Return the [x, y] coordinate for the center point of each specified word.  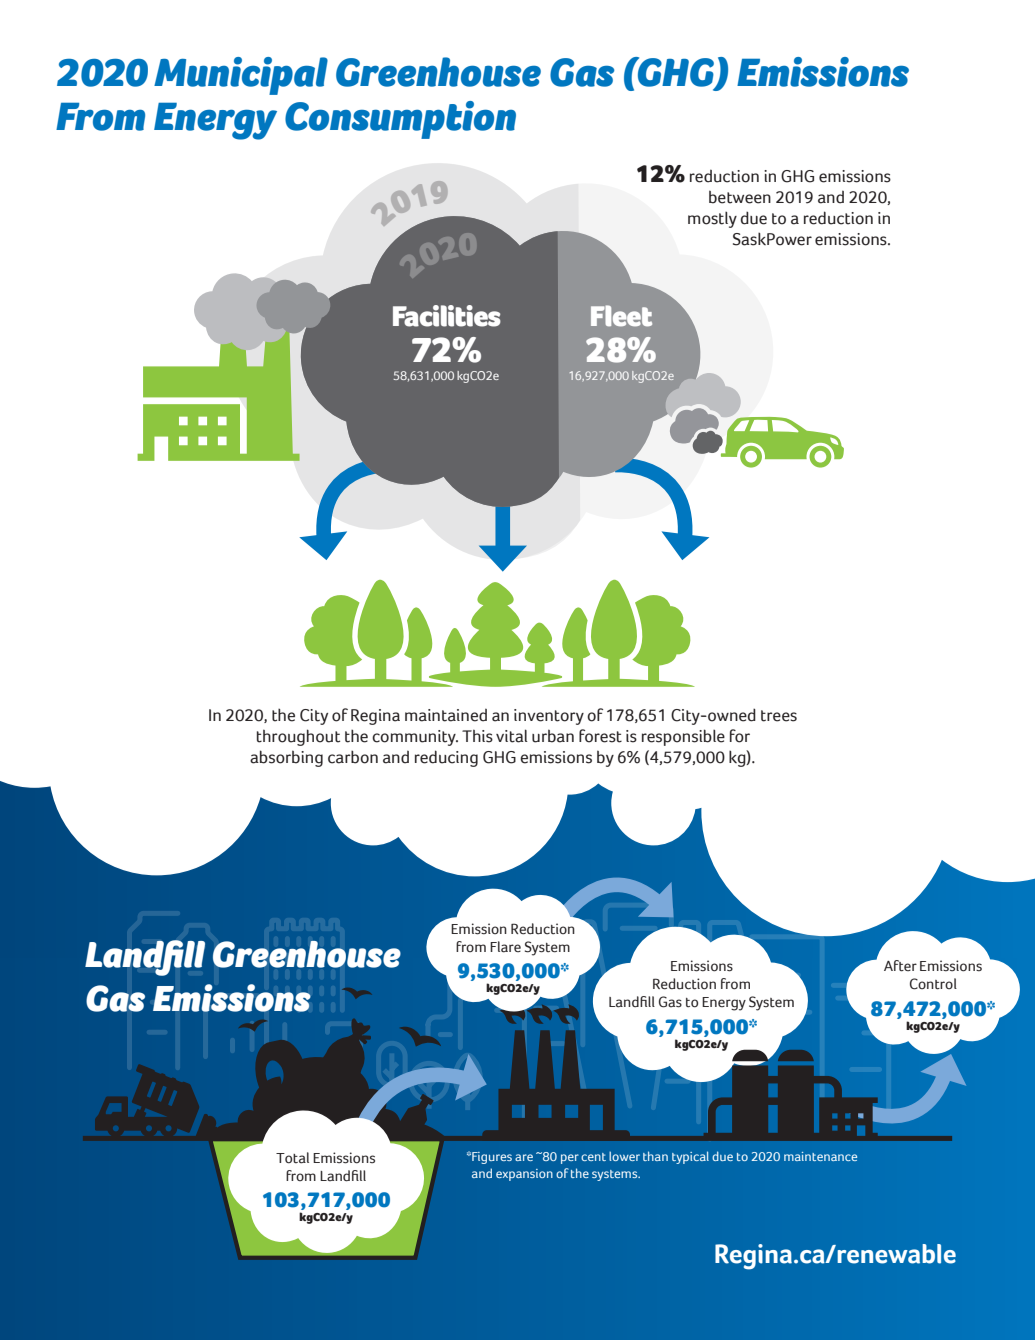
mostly [712, 219]
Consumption [400, 120]
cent [593, 1157]
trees [779, 716]
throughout [298, 737]
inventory [549, 717]
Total [292, 1158]
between [740, 197]
